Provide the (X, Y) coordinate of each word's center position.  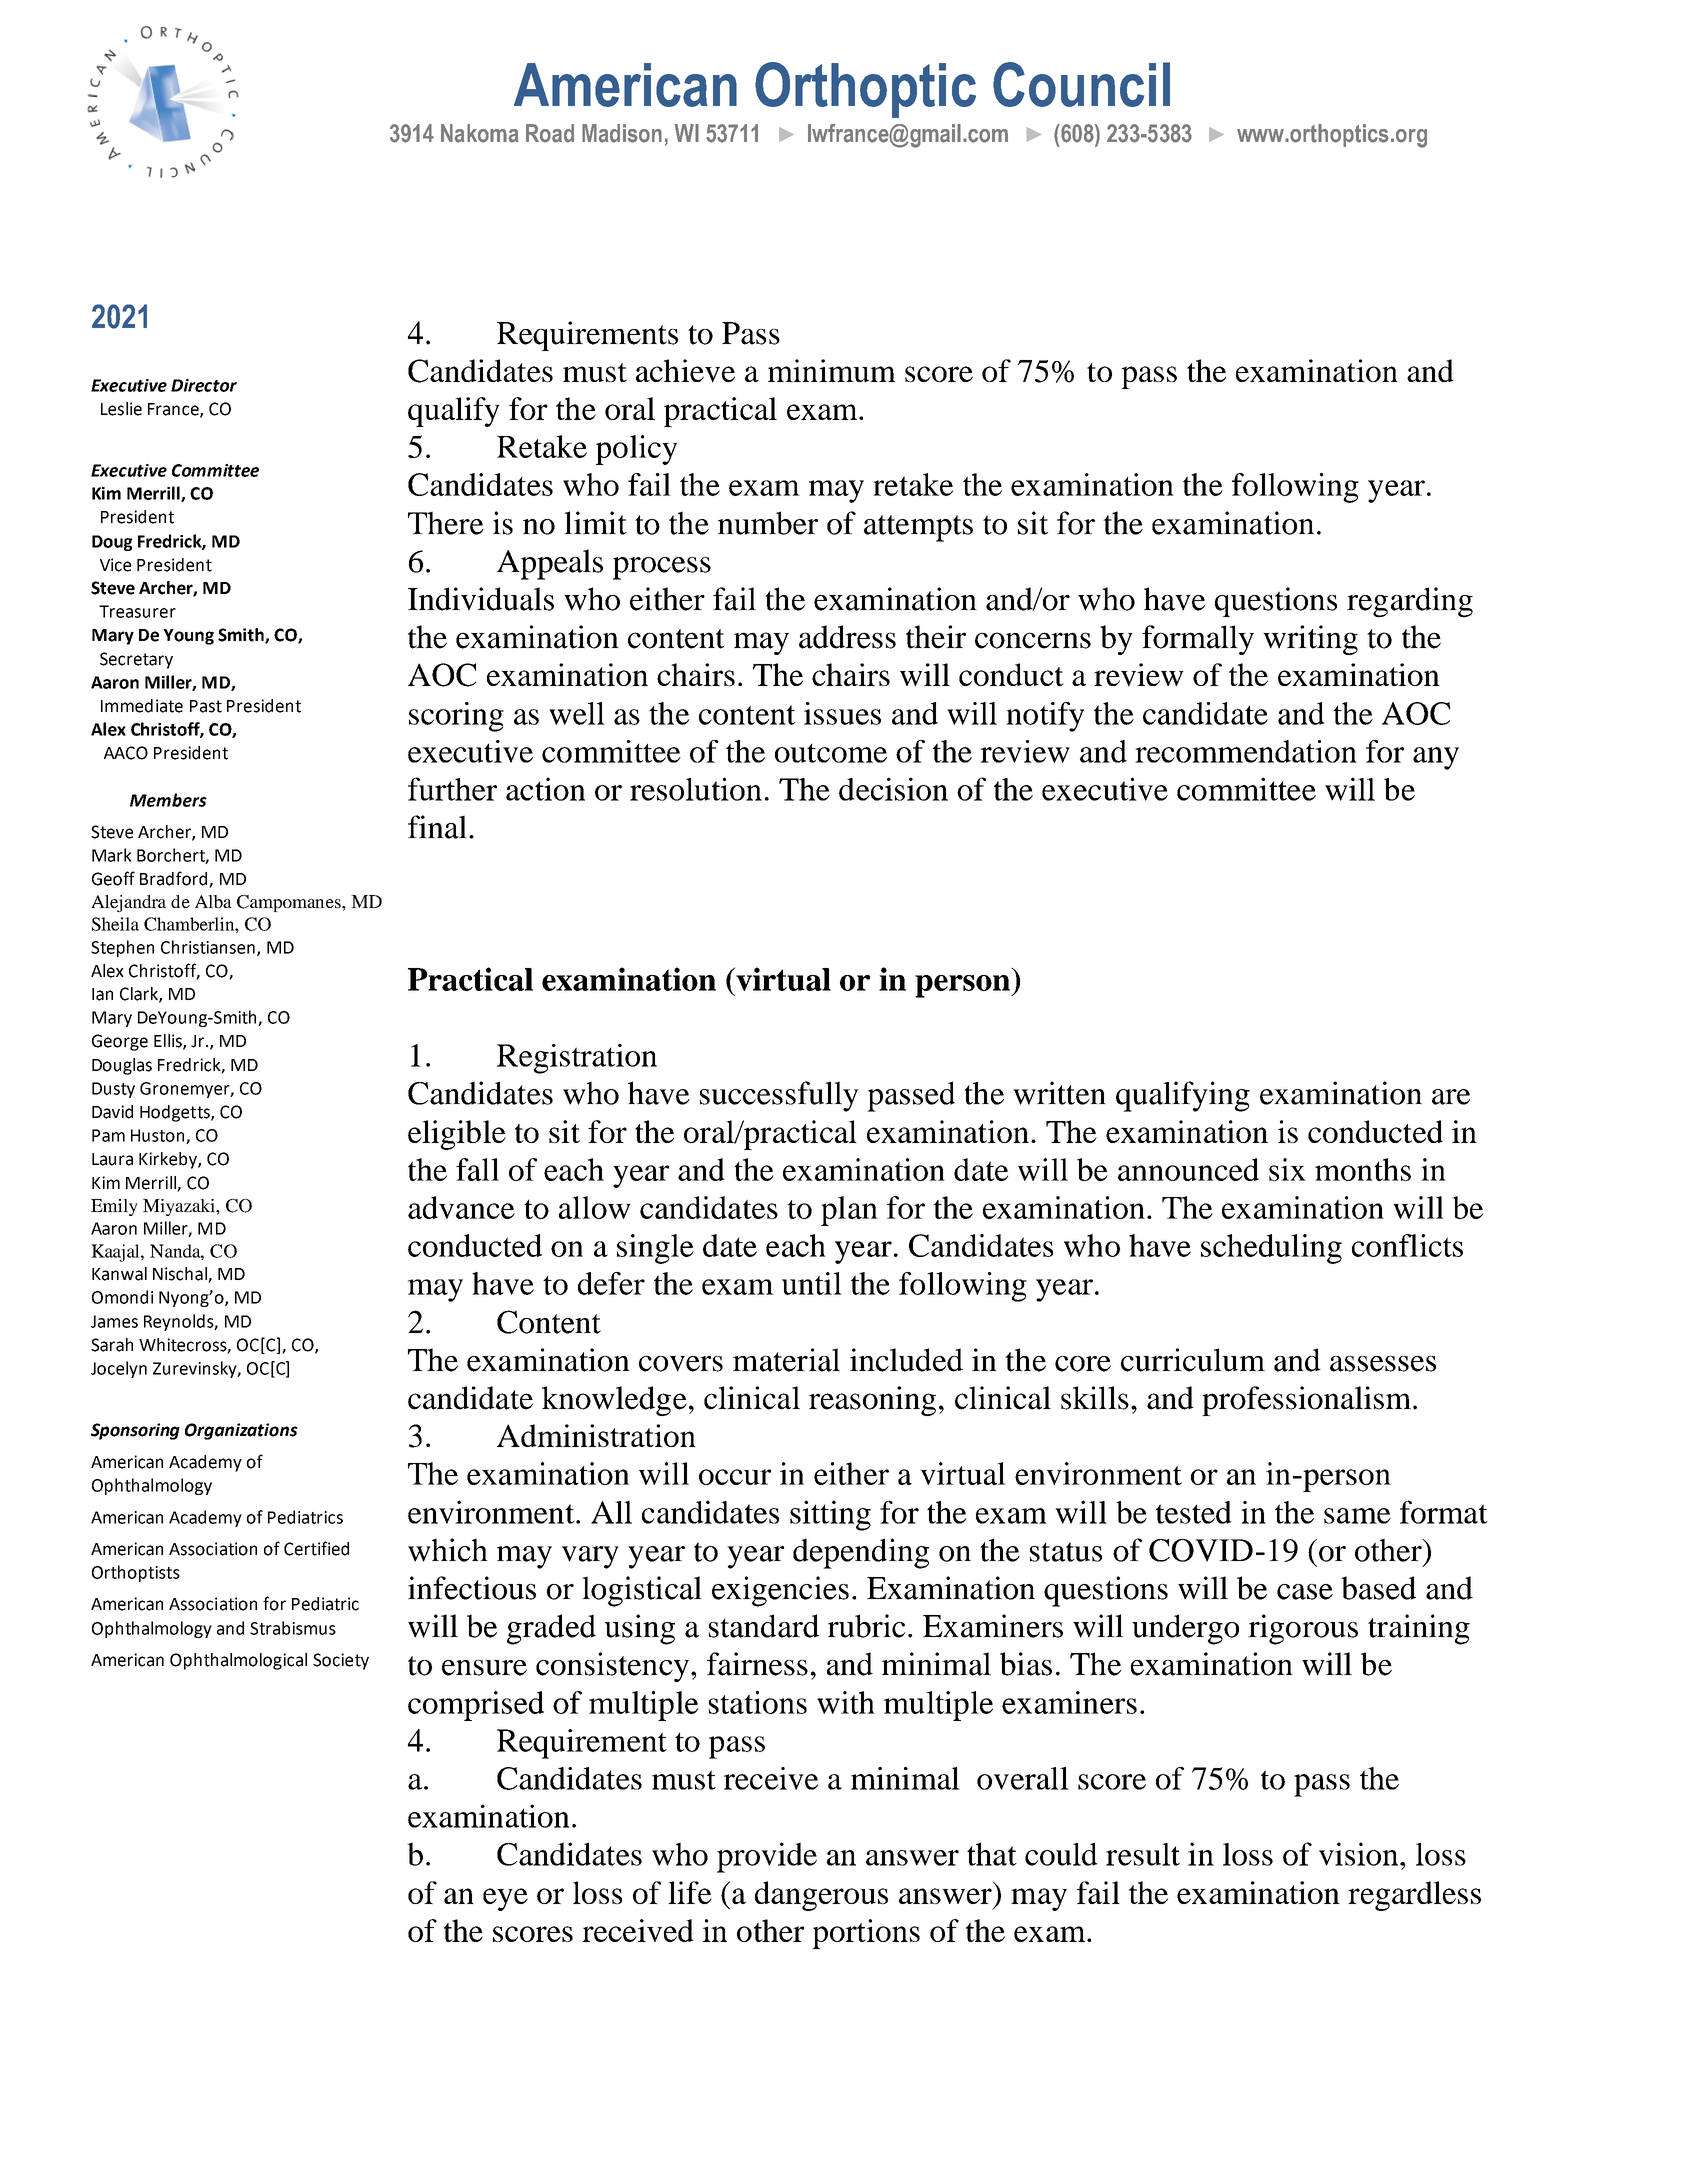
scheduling (1271, 1249)
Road (550, 133)
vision (1360, 1854)
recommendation (1246, 751)
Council (1081, 84)
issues (842, 713)
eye (505, 1899)
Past (206, 706)
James (114, 1321)
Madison (622, 133)
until (812, 1283)
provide (767, 1857)
